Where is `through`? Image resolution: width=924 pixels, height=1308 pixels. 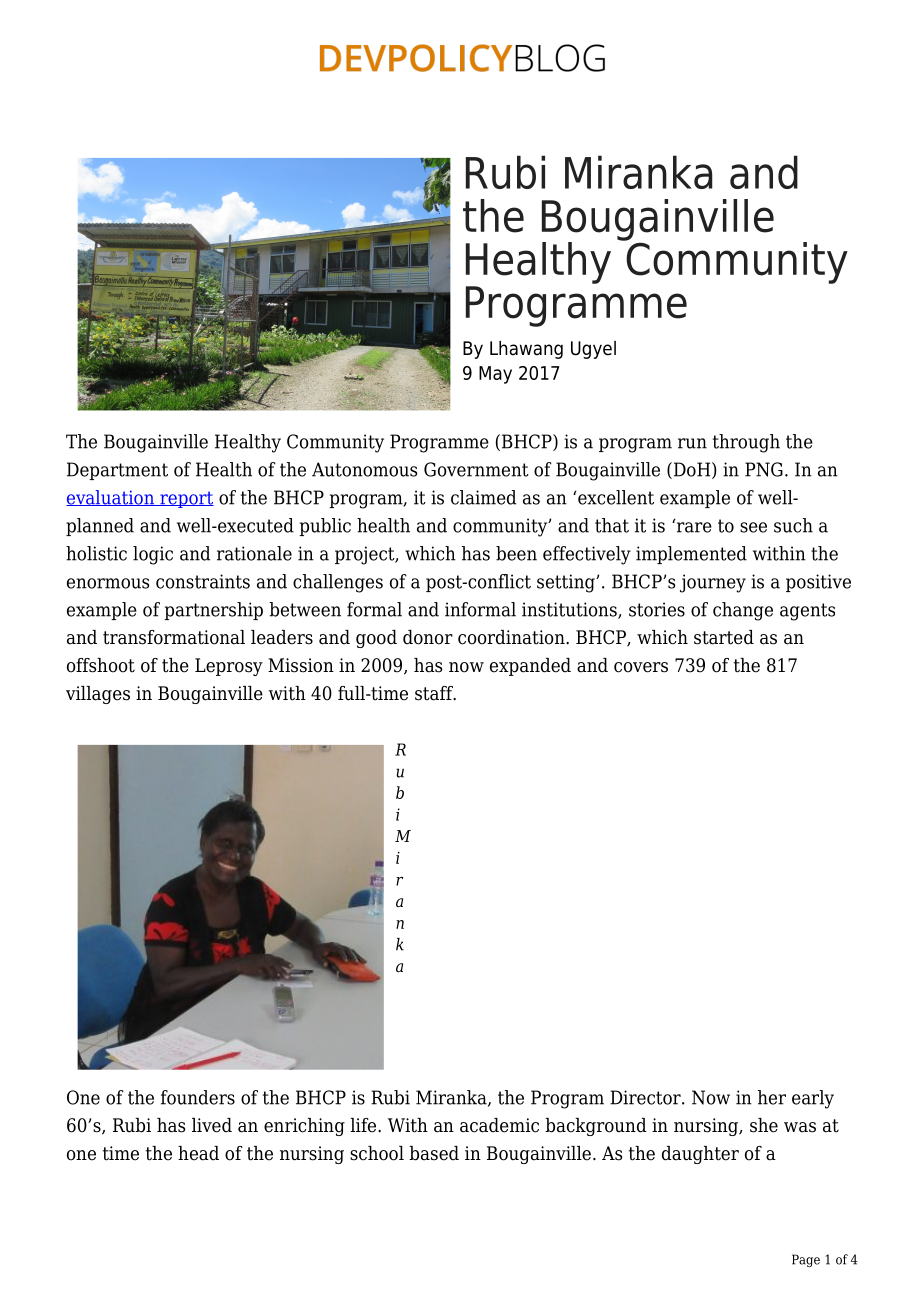
through is located at coordinates (746, 443).
